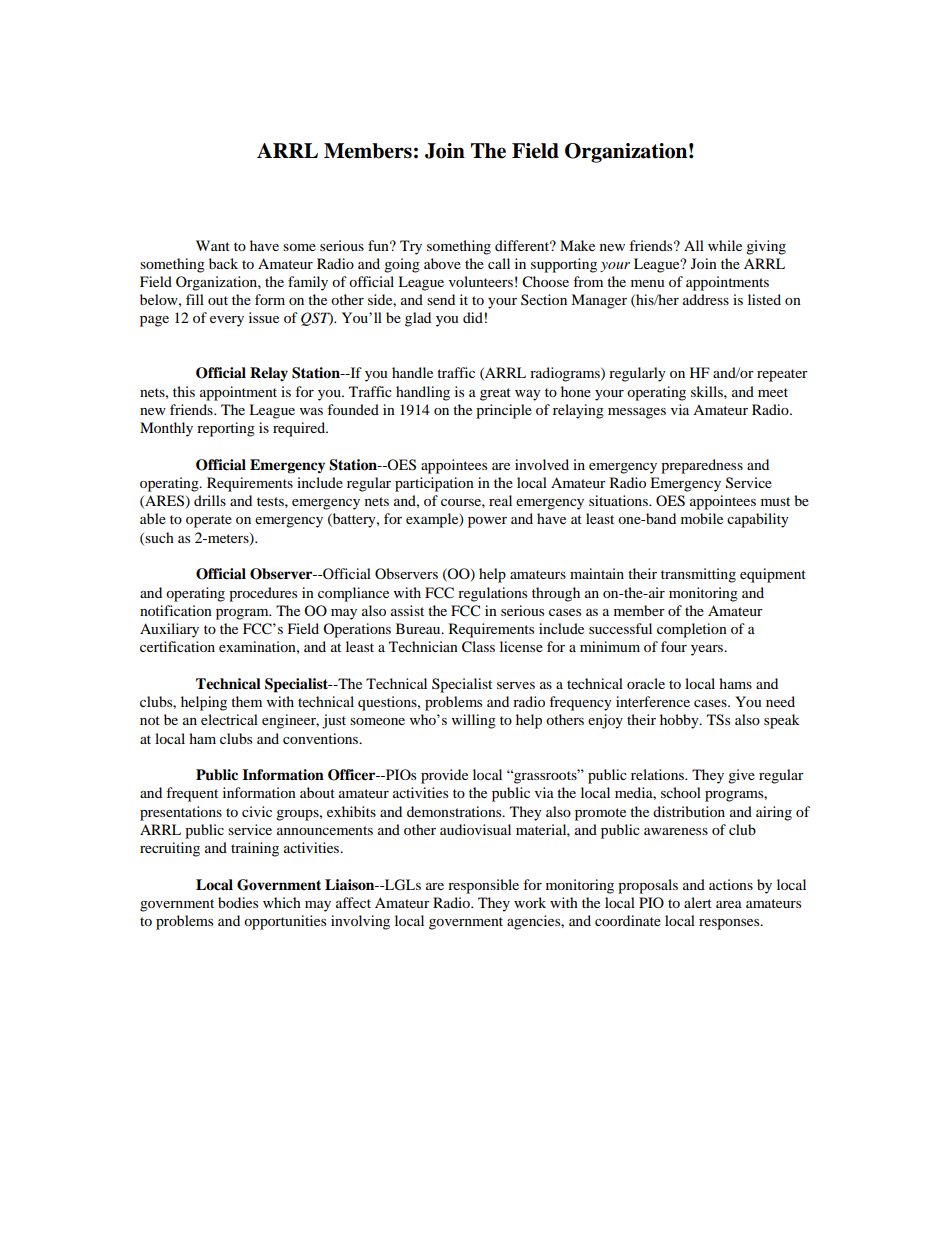 This document has height=1233, width=952. What do you see at coordinates (698, 575) in the document?
I see `transmitting` at bounding box center [698, 575].
